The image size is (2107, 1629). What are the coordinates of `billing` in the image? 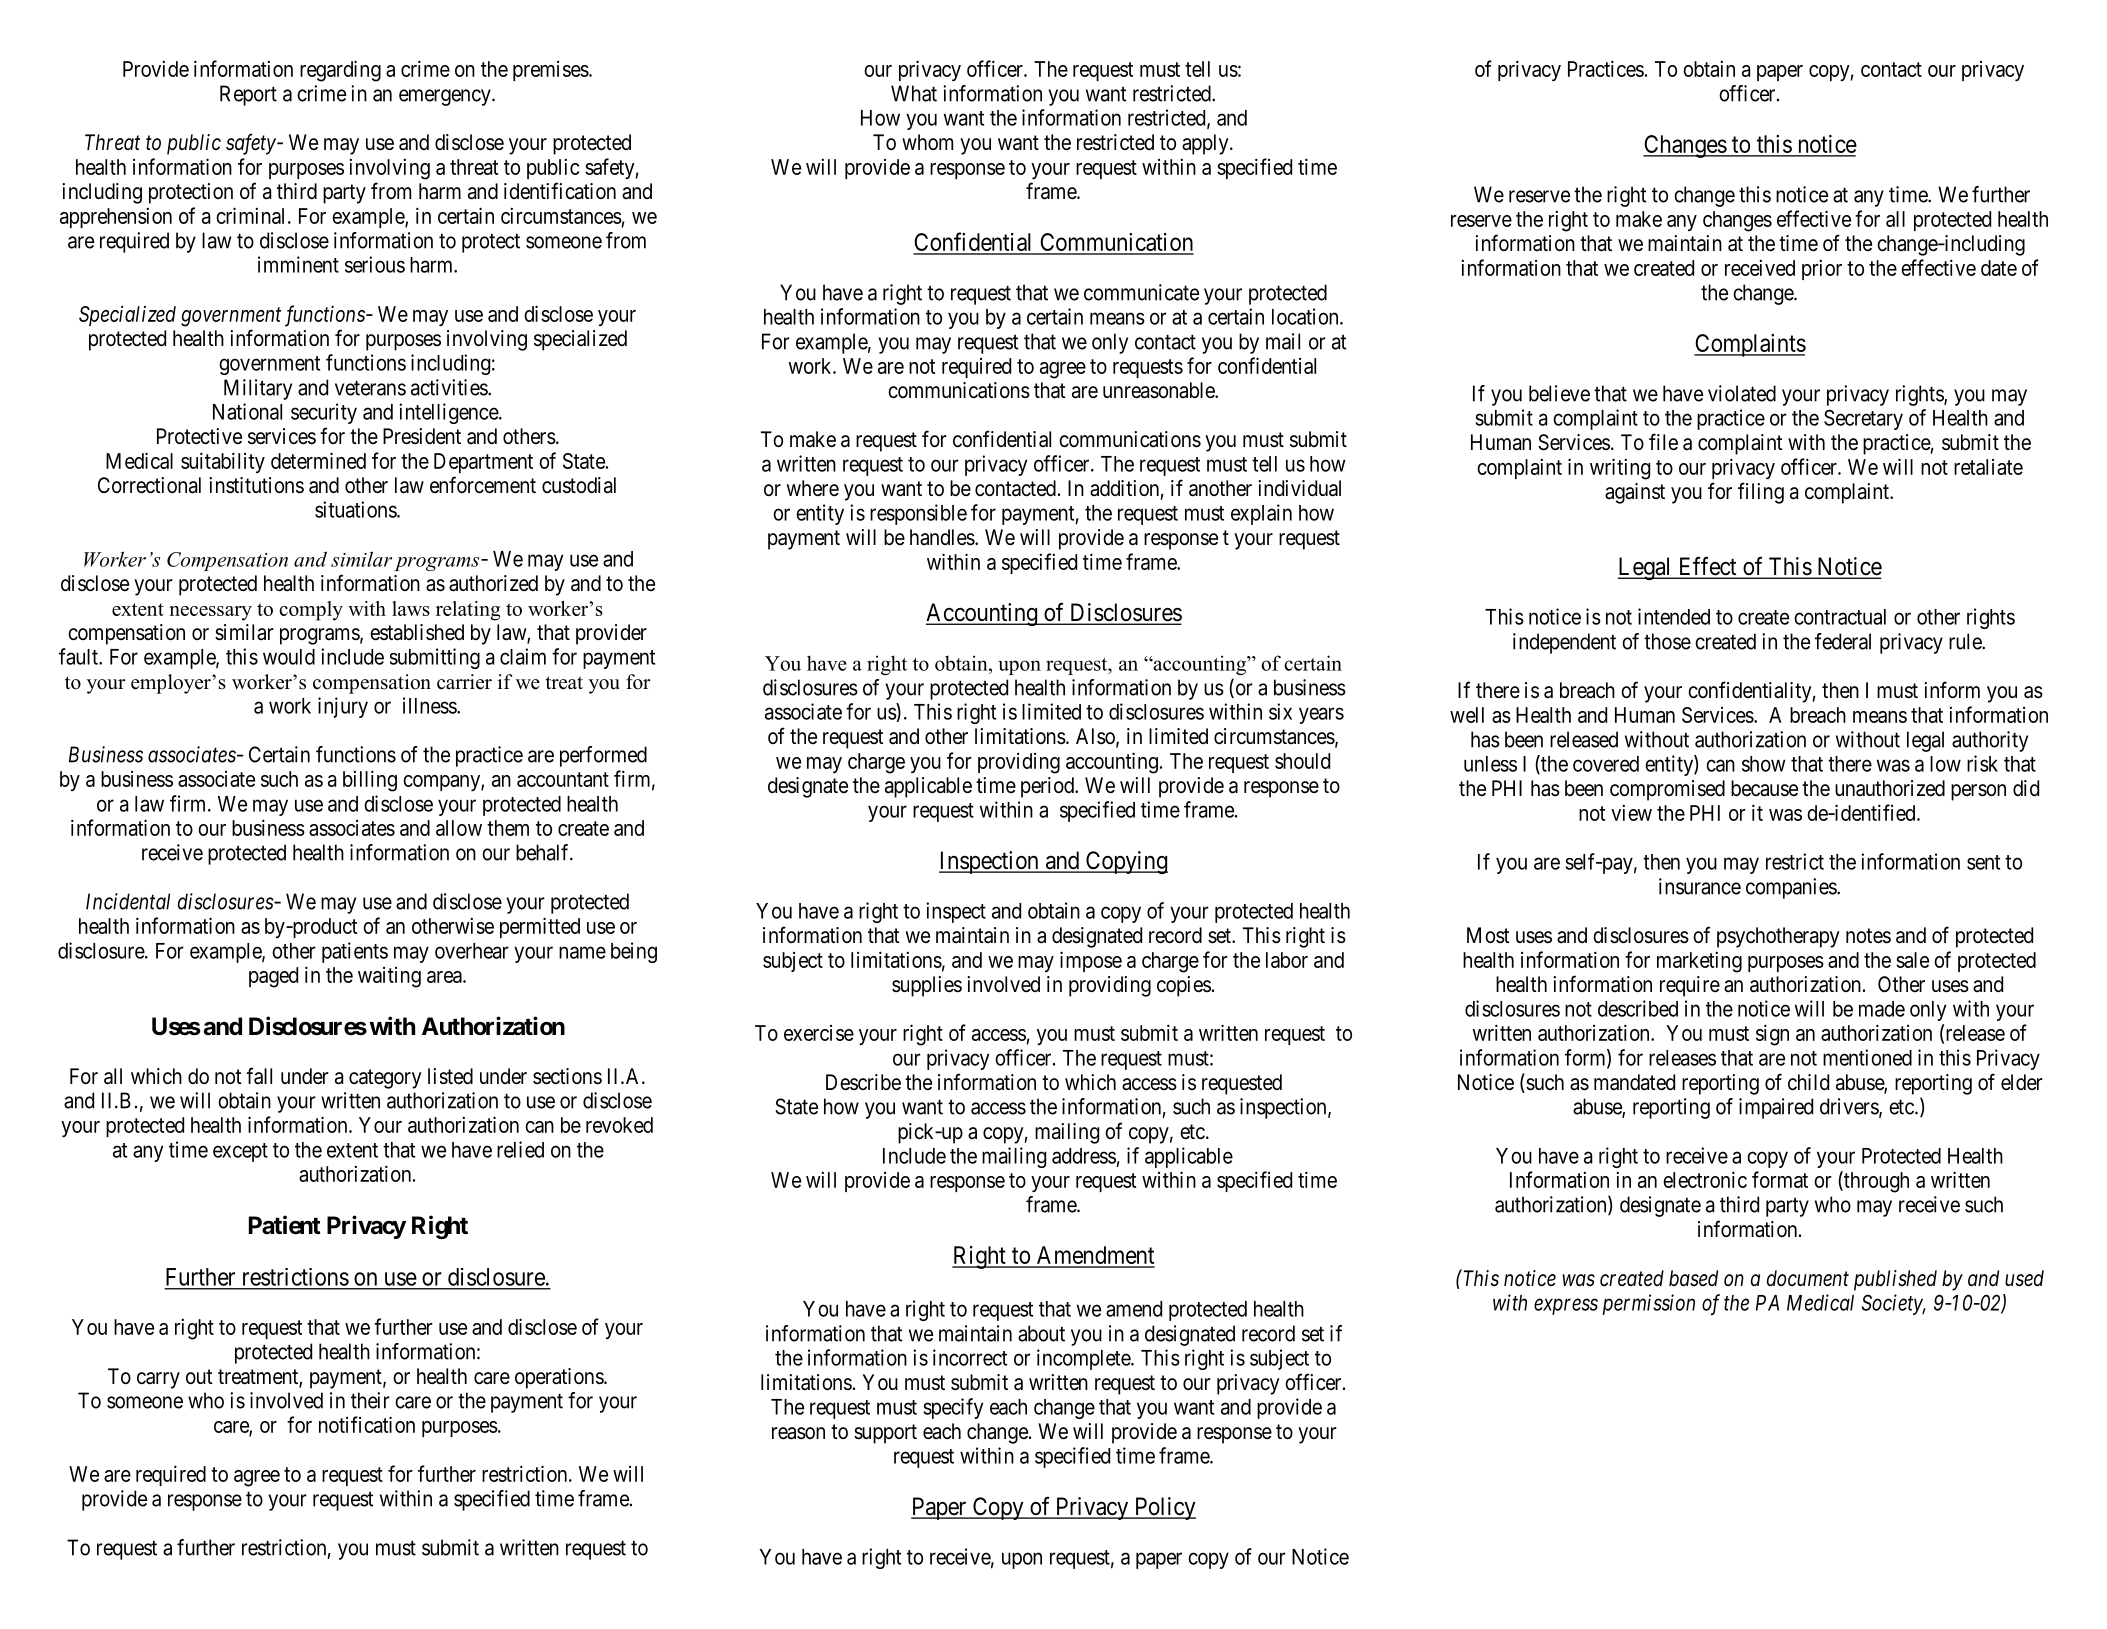 It's located at (370, 781).
